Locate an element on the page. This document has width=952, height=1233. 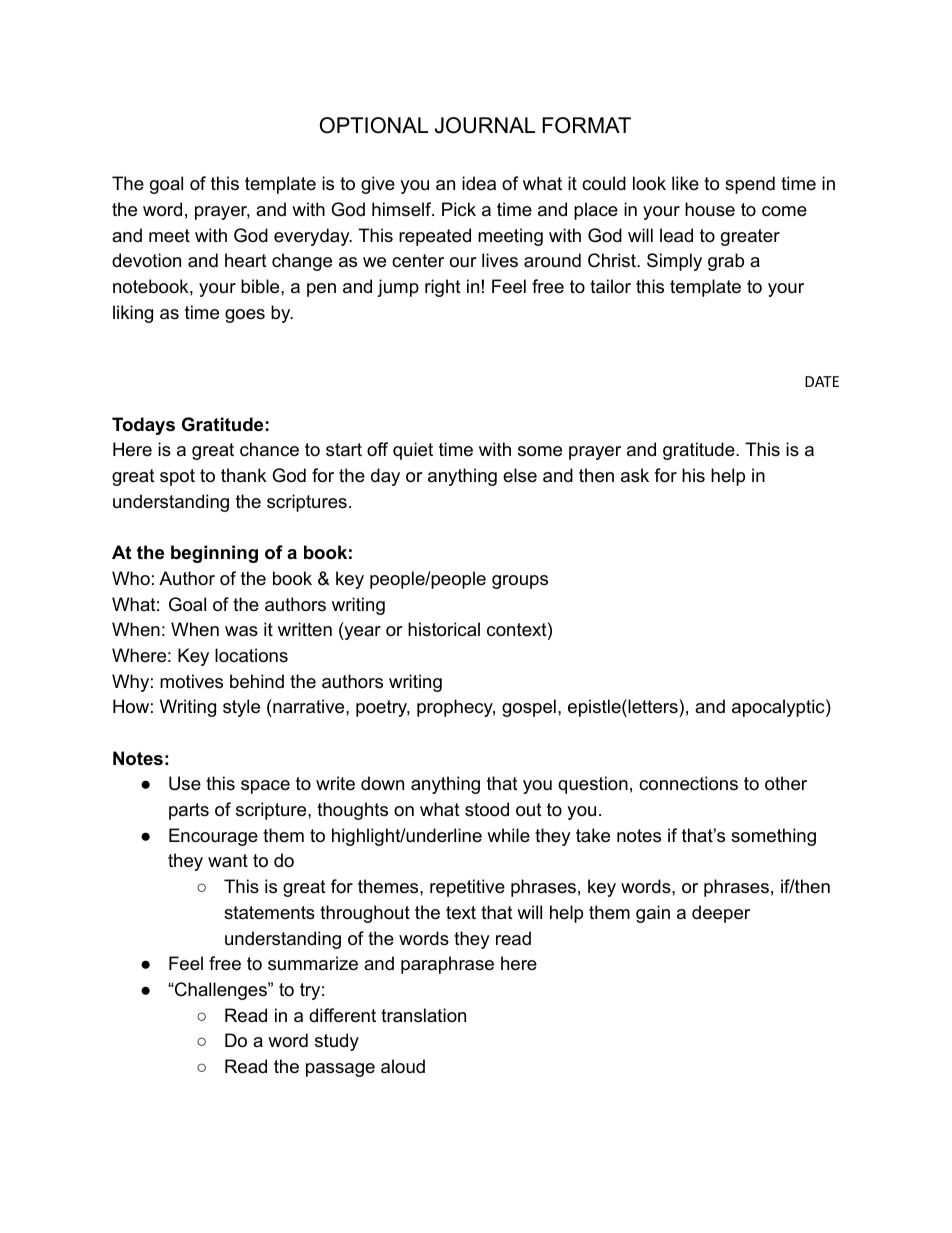
ask is located at coordinates (635, 475).
